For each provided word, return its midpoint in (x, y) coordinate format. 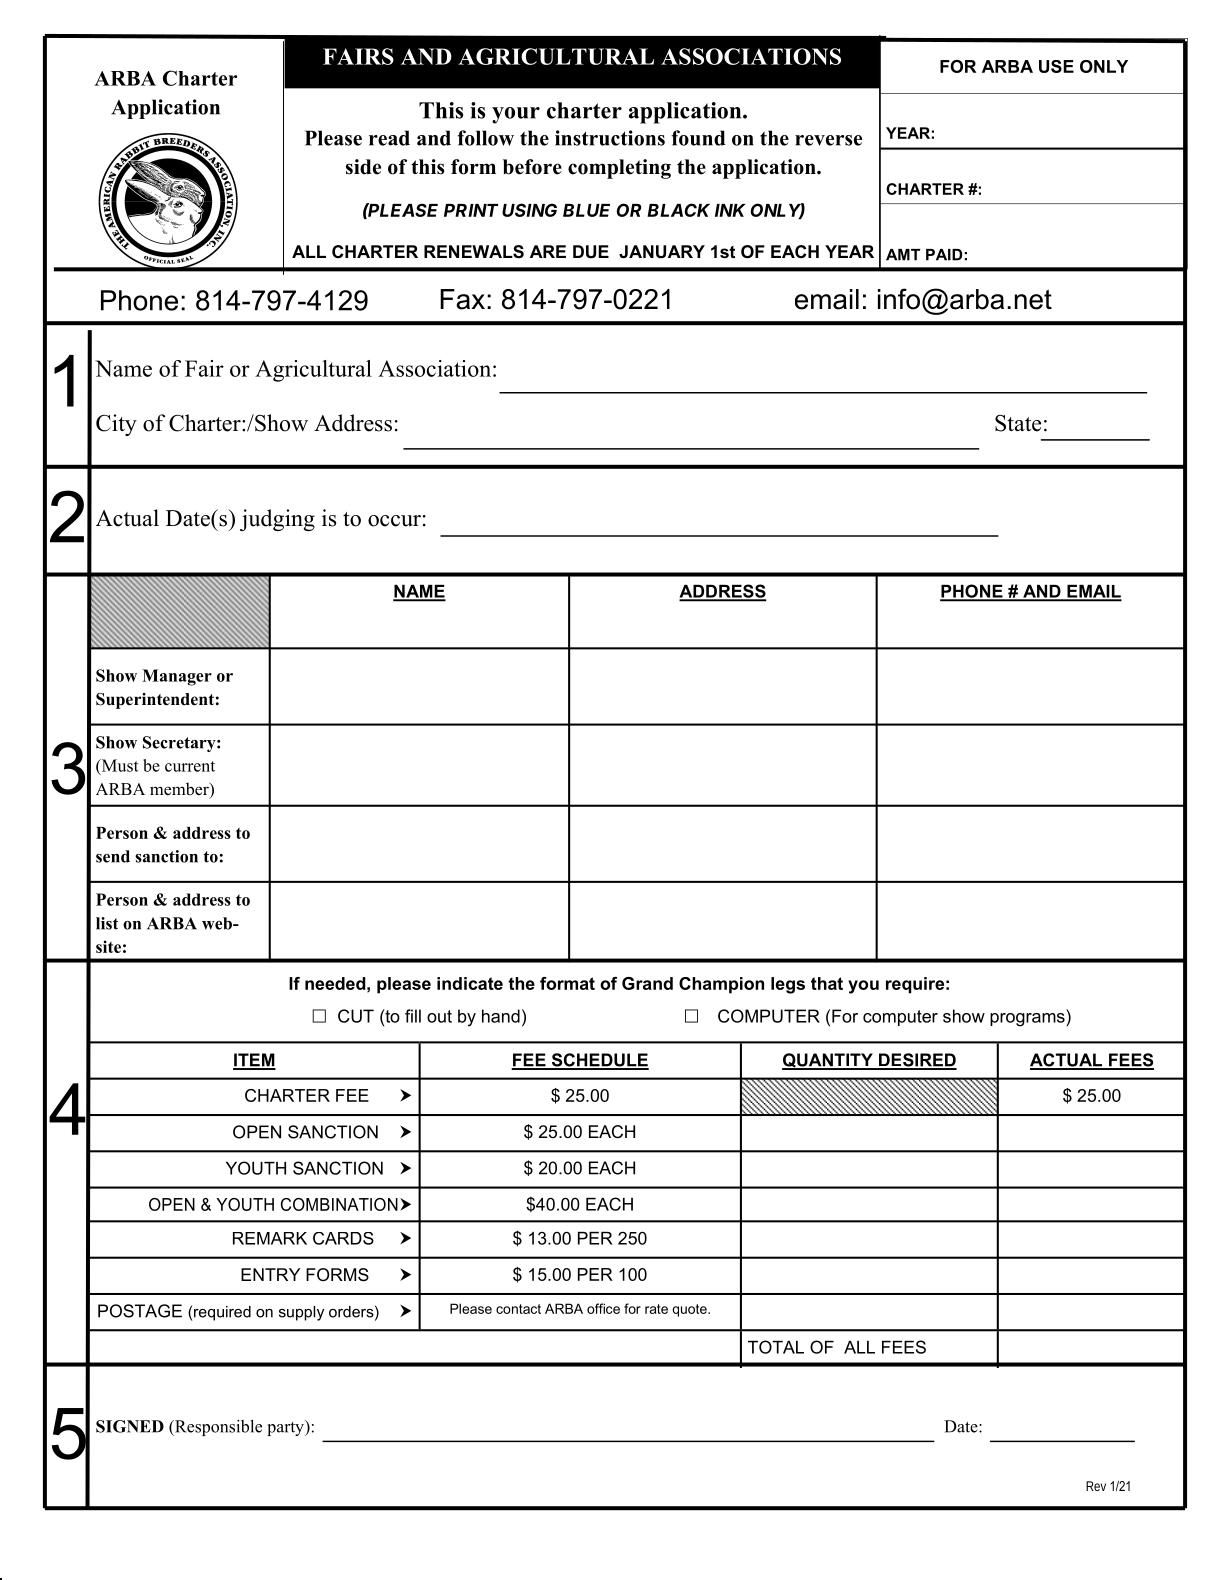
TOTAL (776, 1347)
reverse (828, 140)
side (363, 167)
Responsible (217, 1428)
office (603, 1308)
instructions (610, 138)
